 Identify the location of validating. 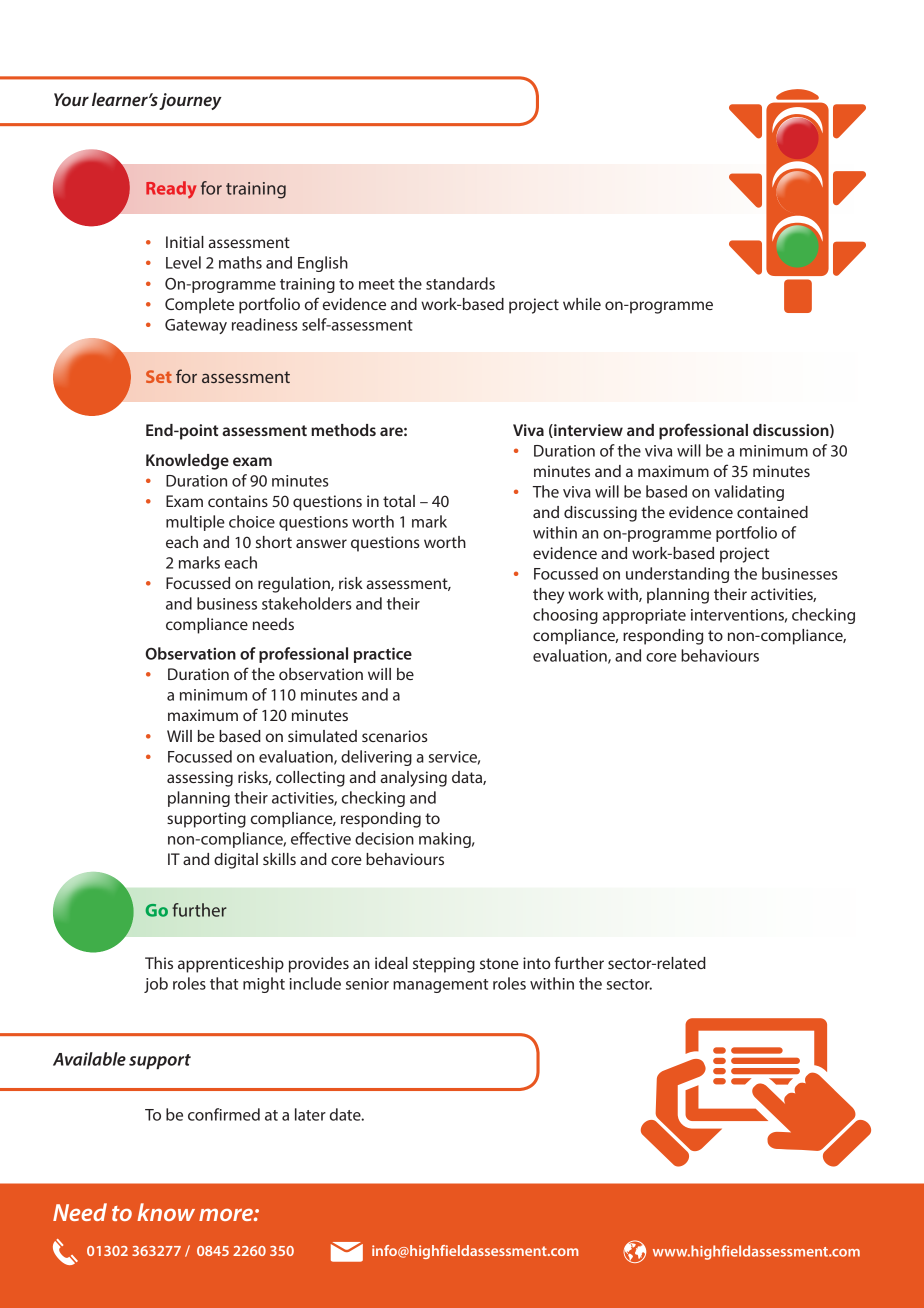
(749, 493).
